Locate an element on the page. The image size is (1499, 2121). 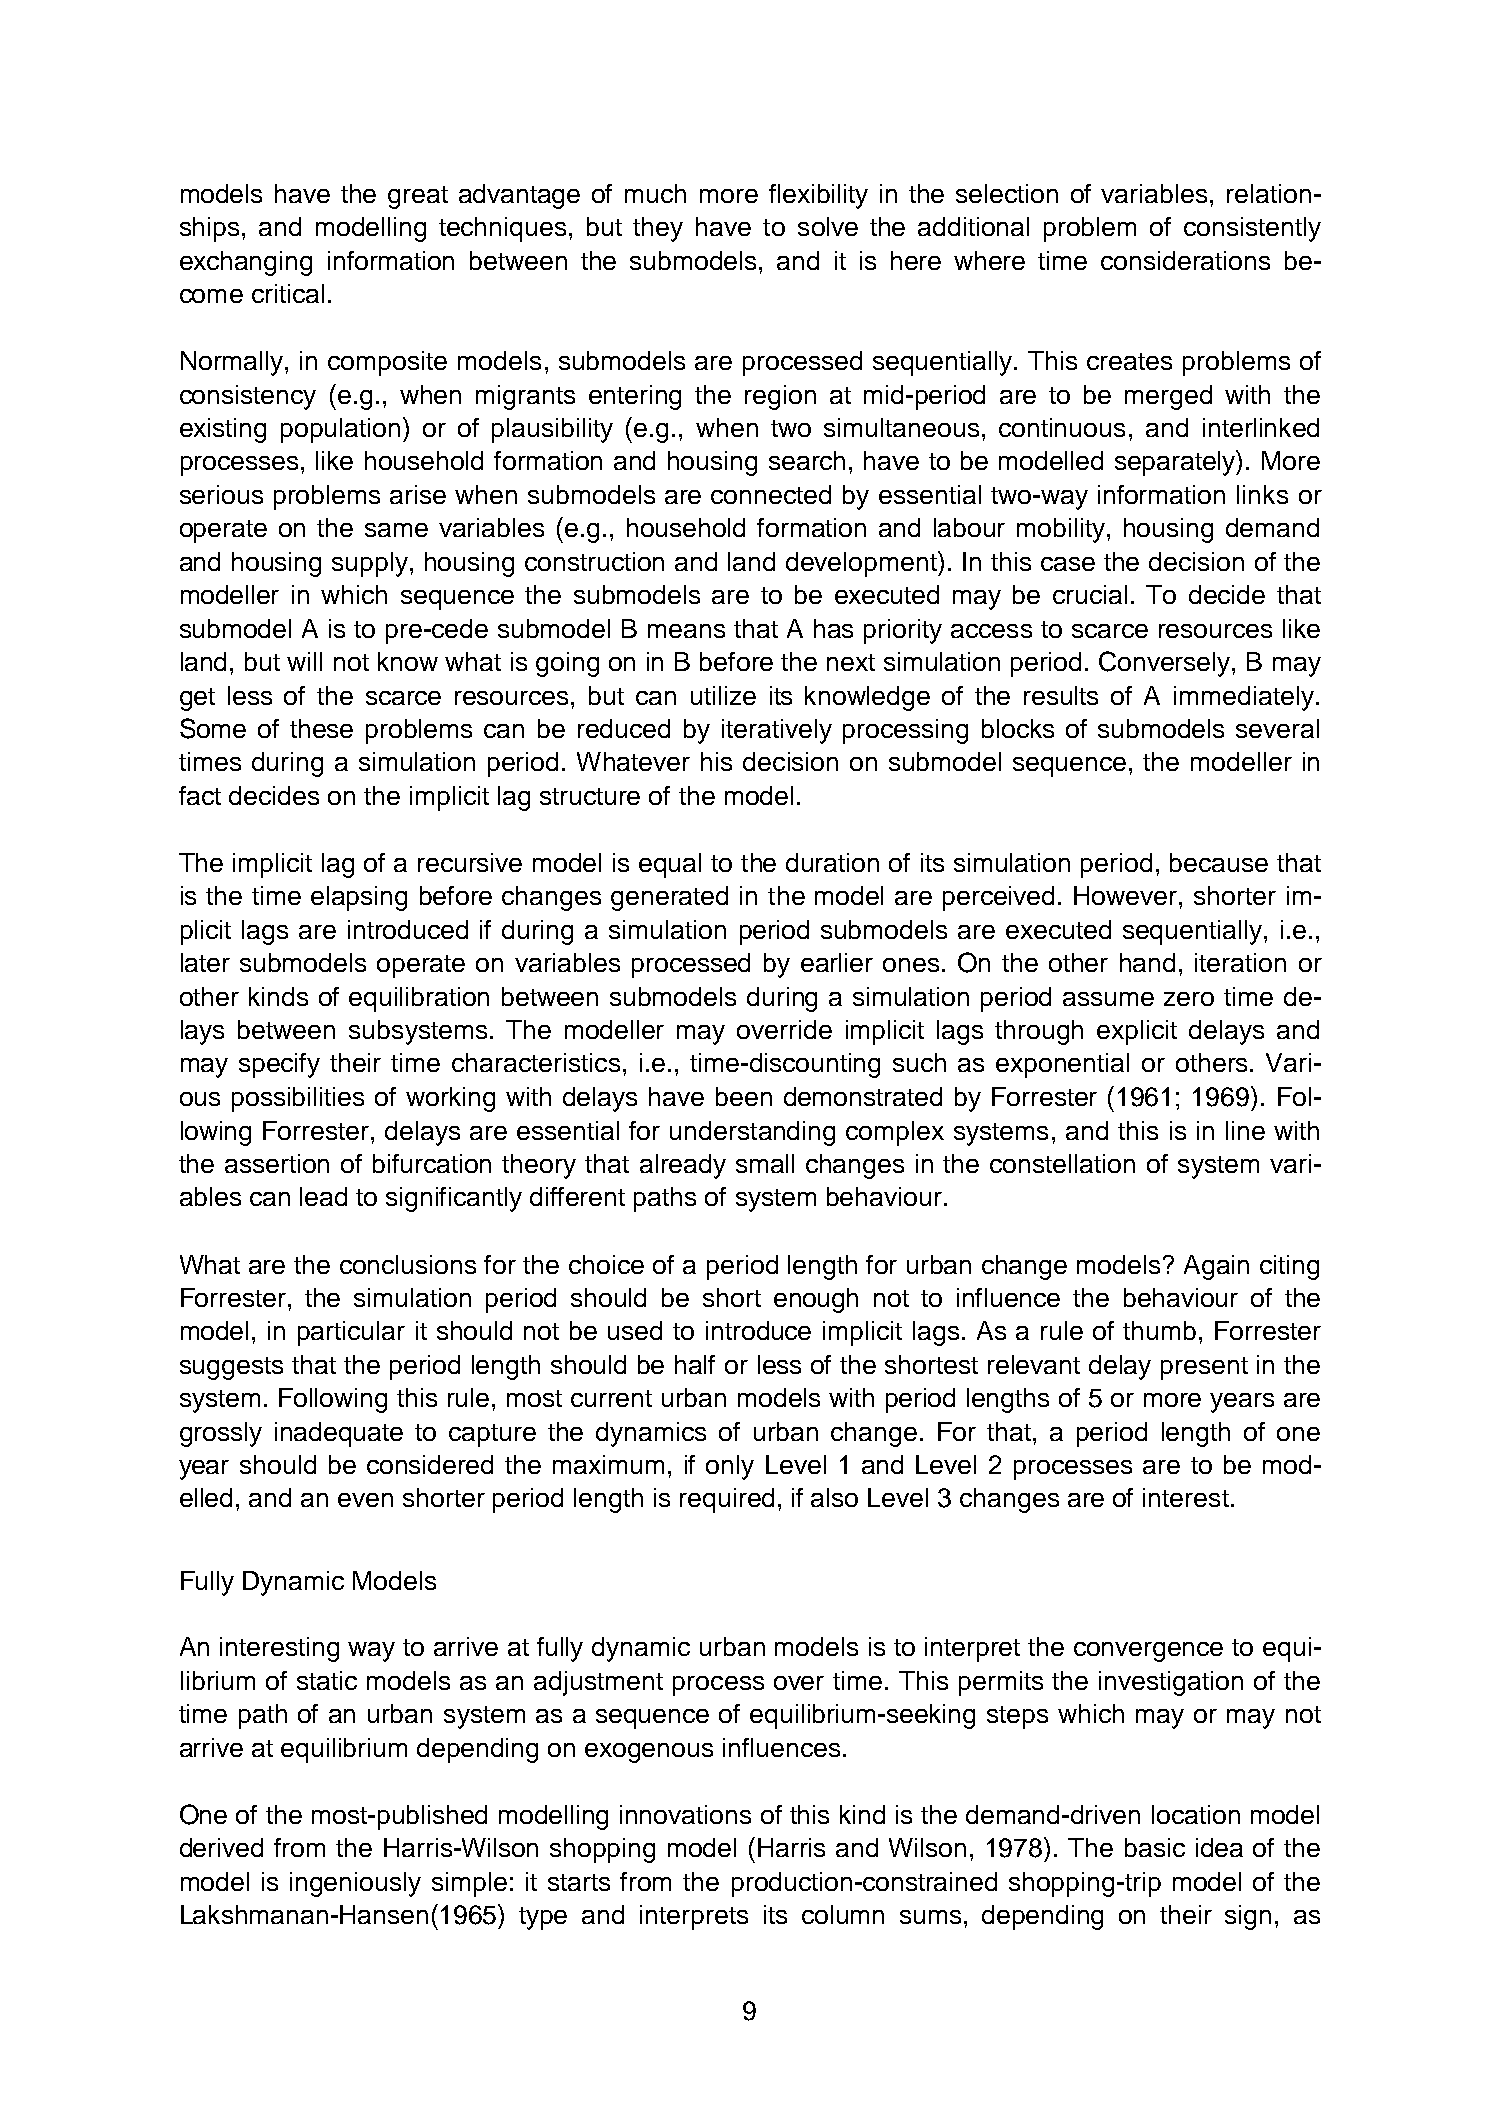
innovations is located at coordinates (685, 1814).
